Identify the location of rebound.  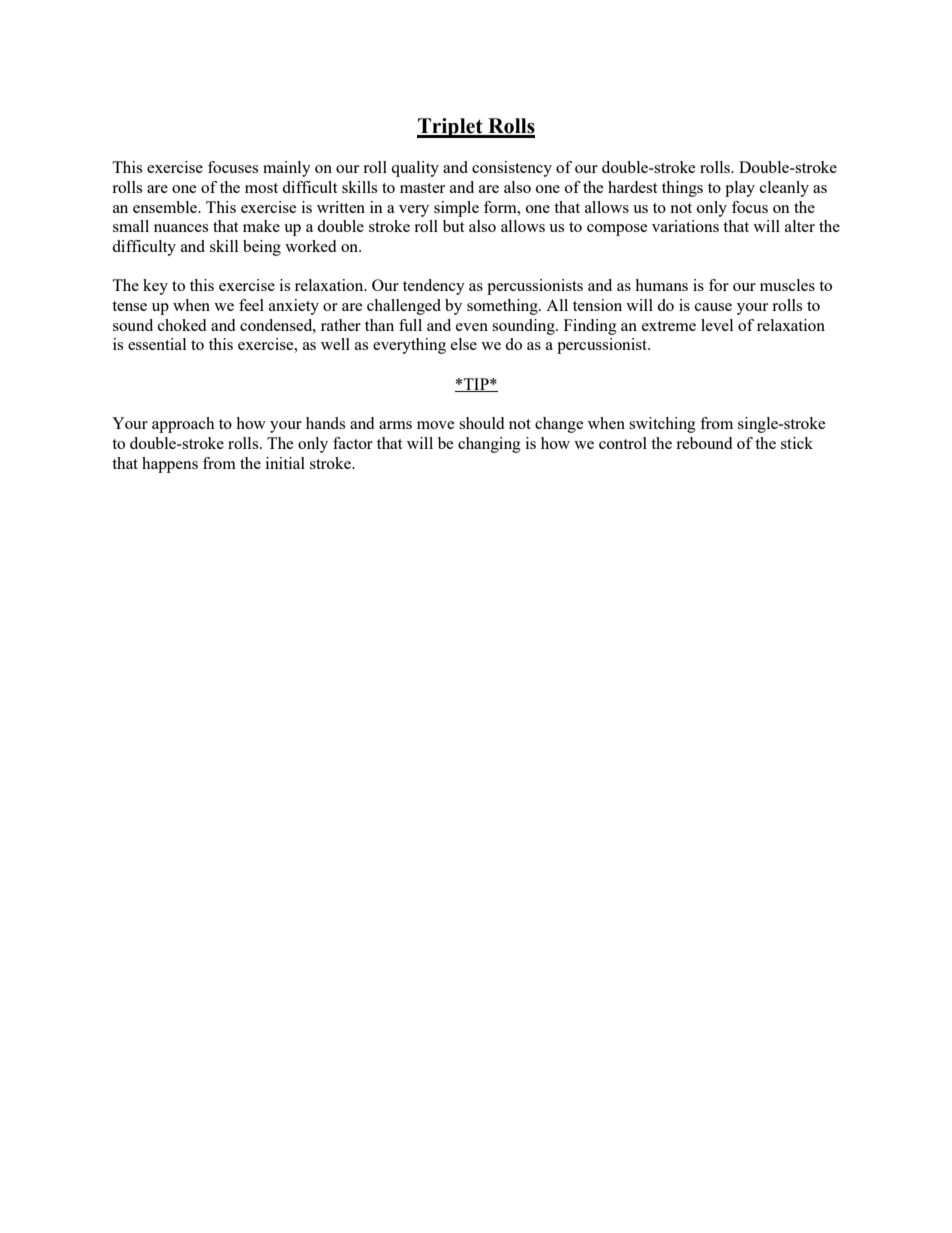
(704, 443).
